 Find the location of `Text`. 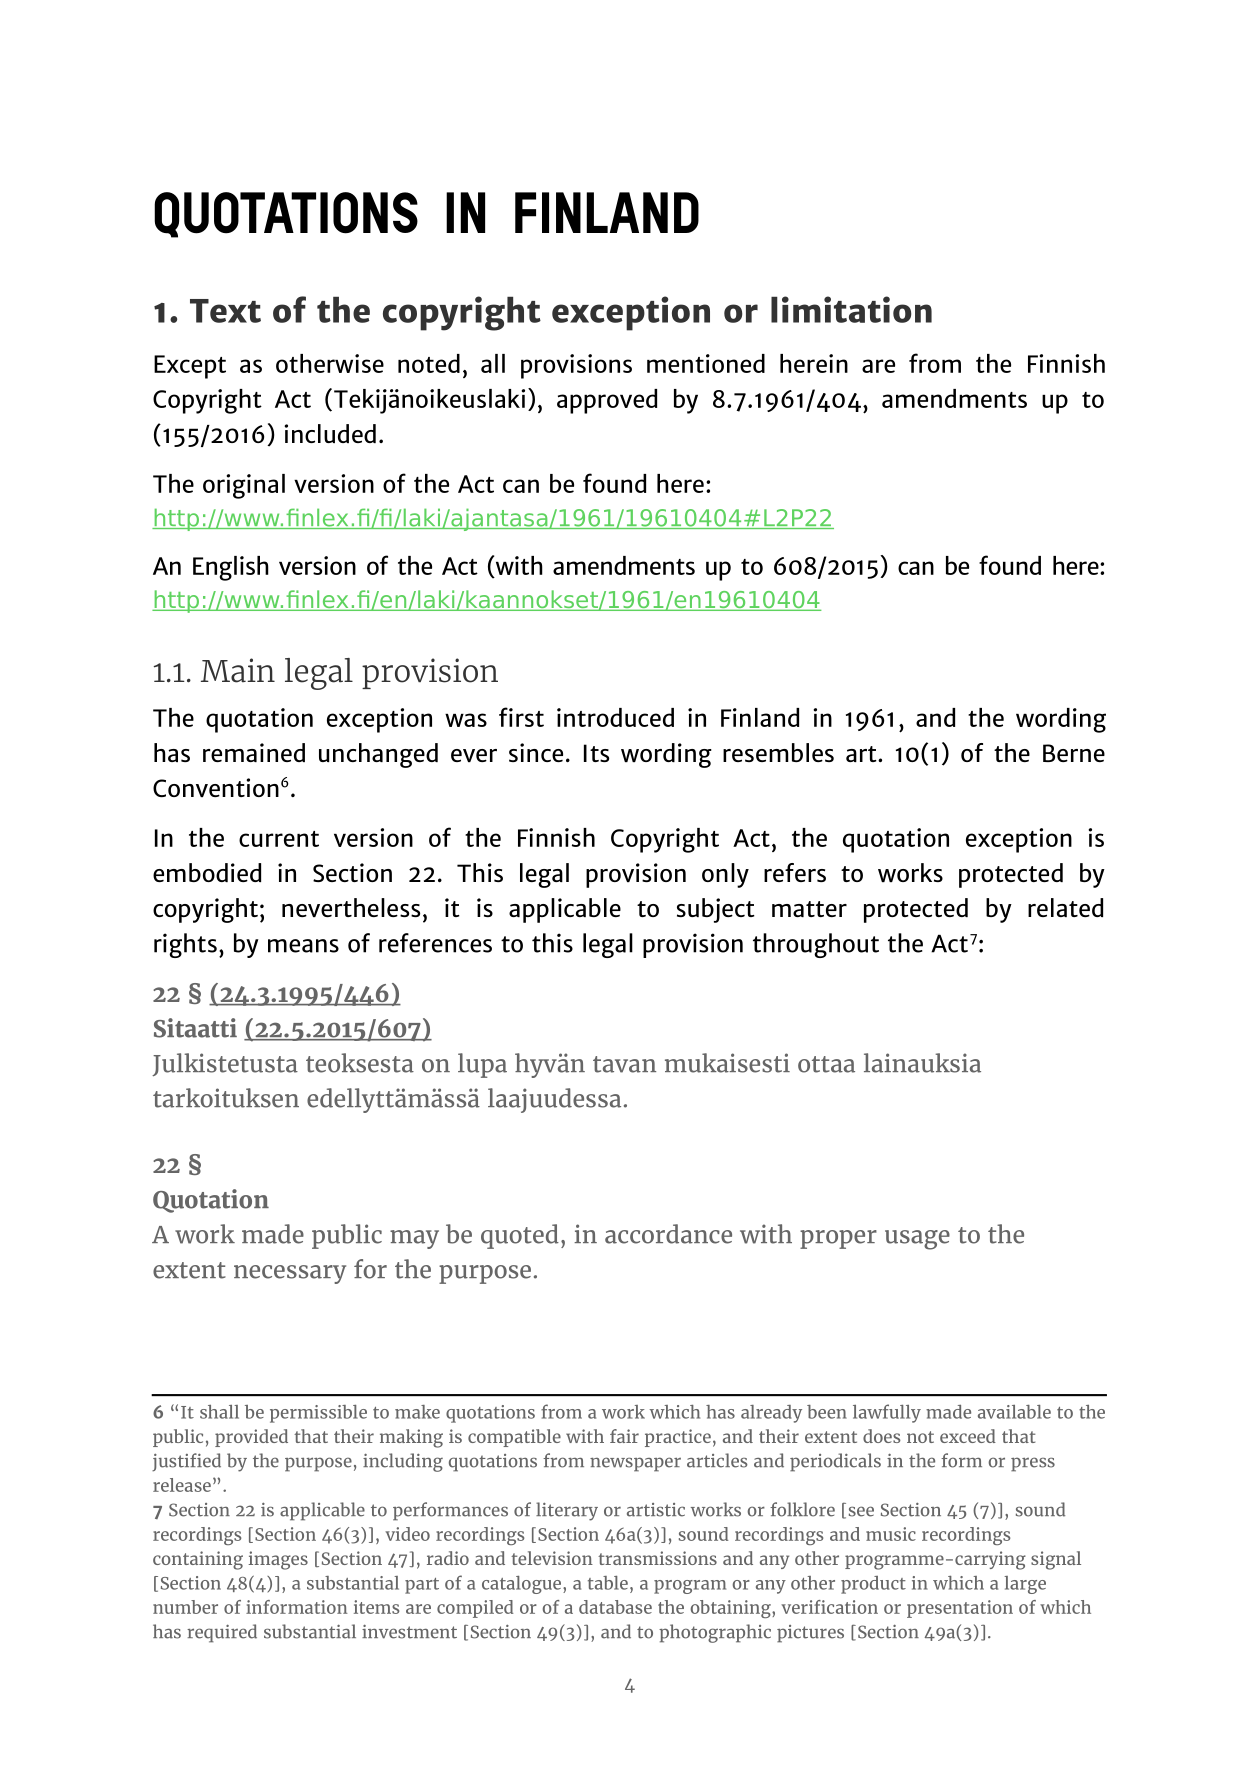

Text is located at coordinates (225, 311).
